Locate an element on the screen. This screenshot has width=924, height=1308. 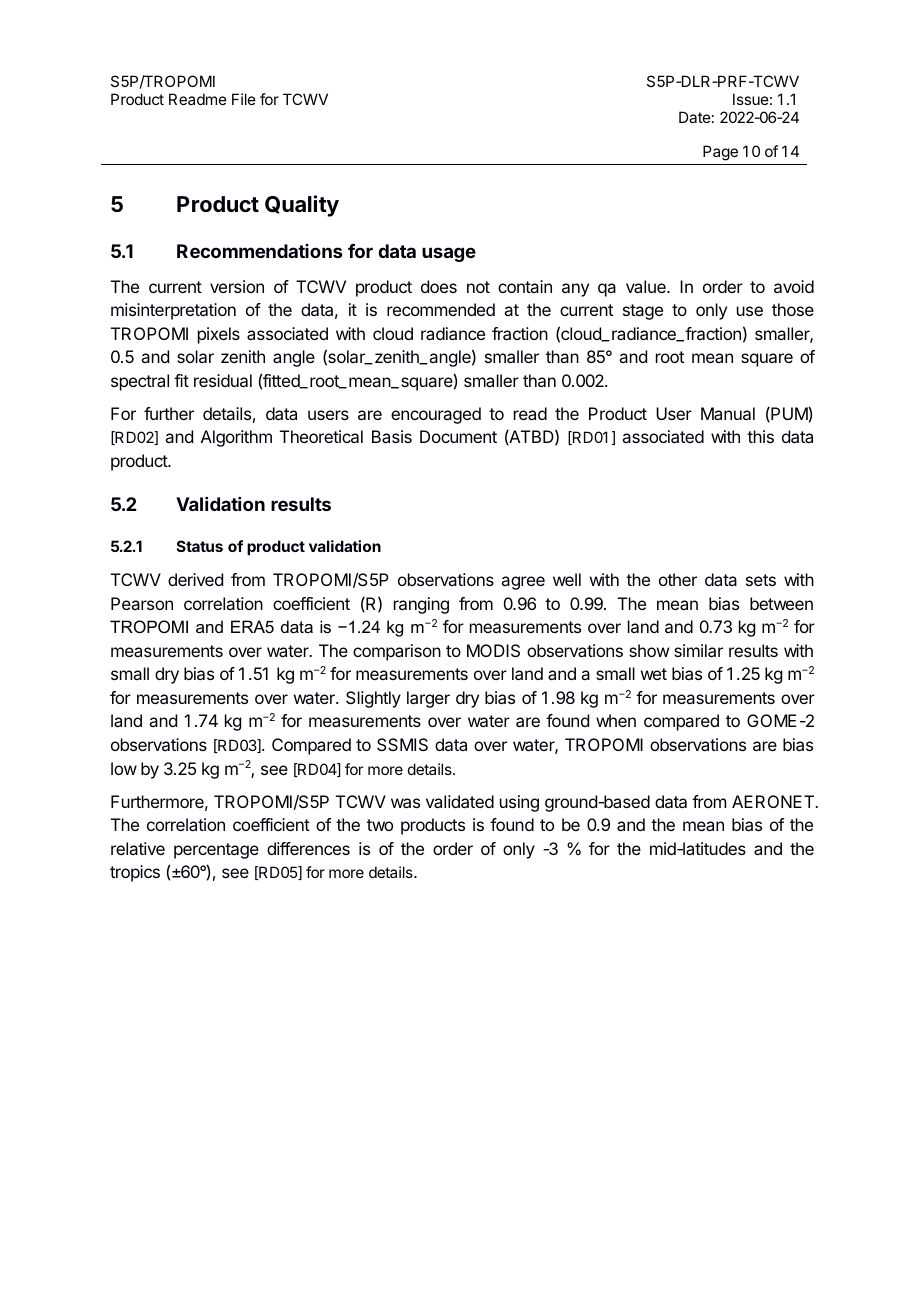
percentage is located at coordinates (216, 851).
